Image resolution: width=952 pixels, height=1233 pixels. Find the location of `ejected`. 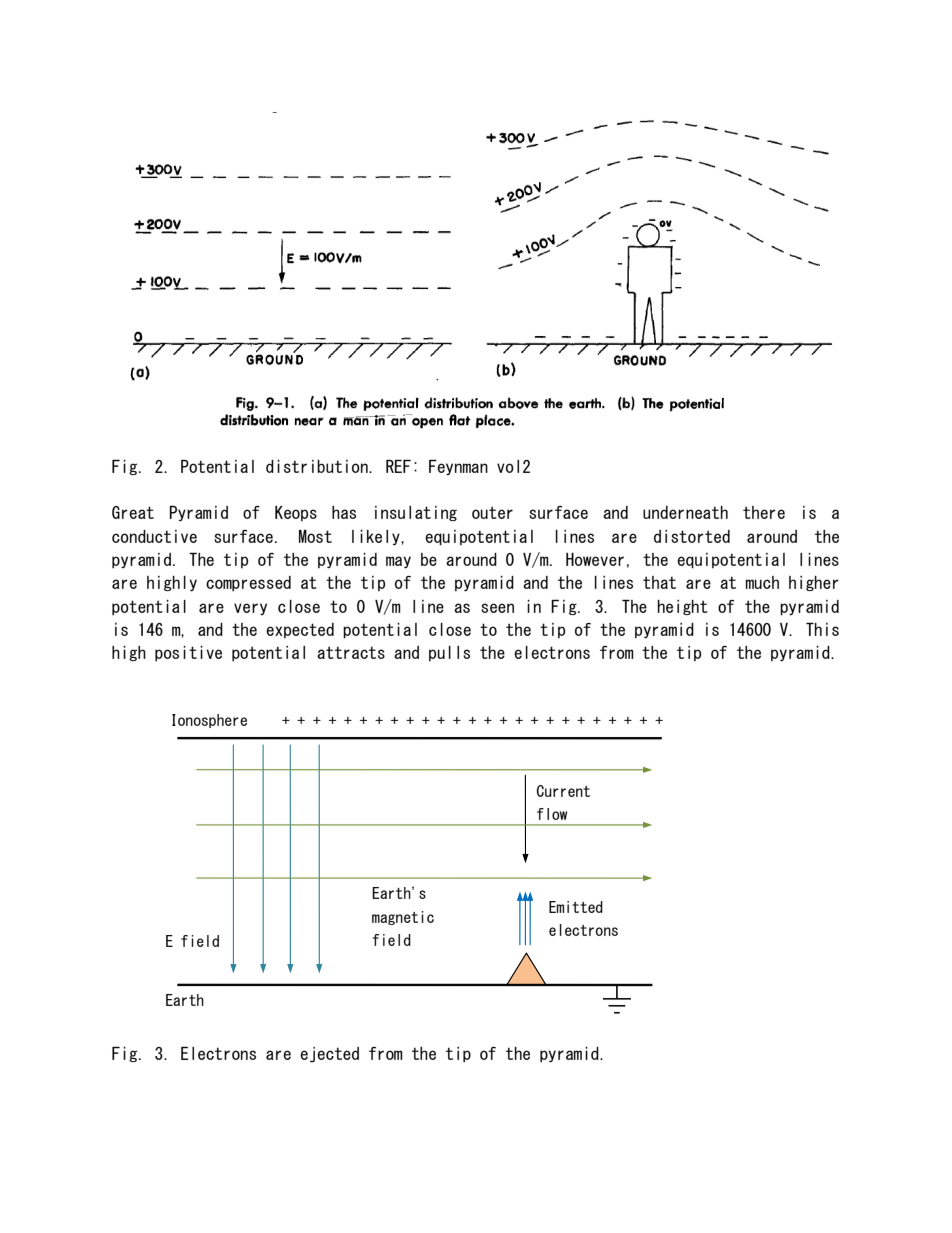

ejected is located at coordinates (329, 1055).
